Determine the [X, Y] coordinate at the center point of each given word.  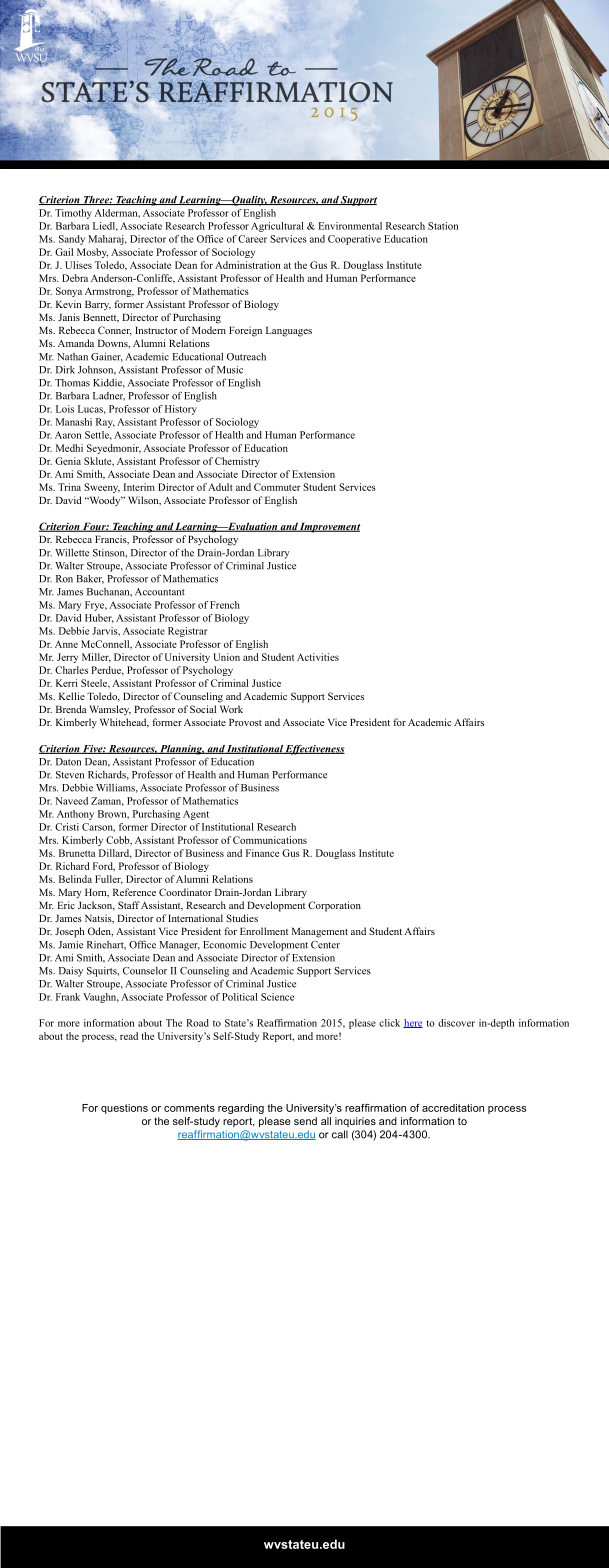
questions [124, 1109]
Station [443, 226]
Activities [318, 657]
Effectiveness [314, 750]
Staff [129, 905]
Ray [105, 423]
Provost [245, 722]
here [413, 1023]
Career [252, 239]
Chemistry [237, 462]
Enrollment [264, 931]
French [225, 605]
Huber [99, 618]
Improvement [329, 527]
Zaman [107, 801]
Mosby [92, 253]
